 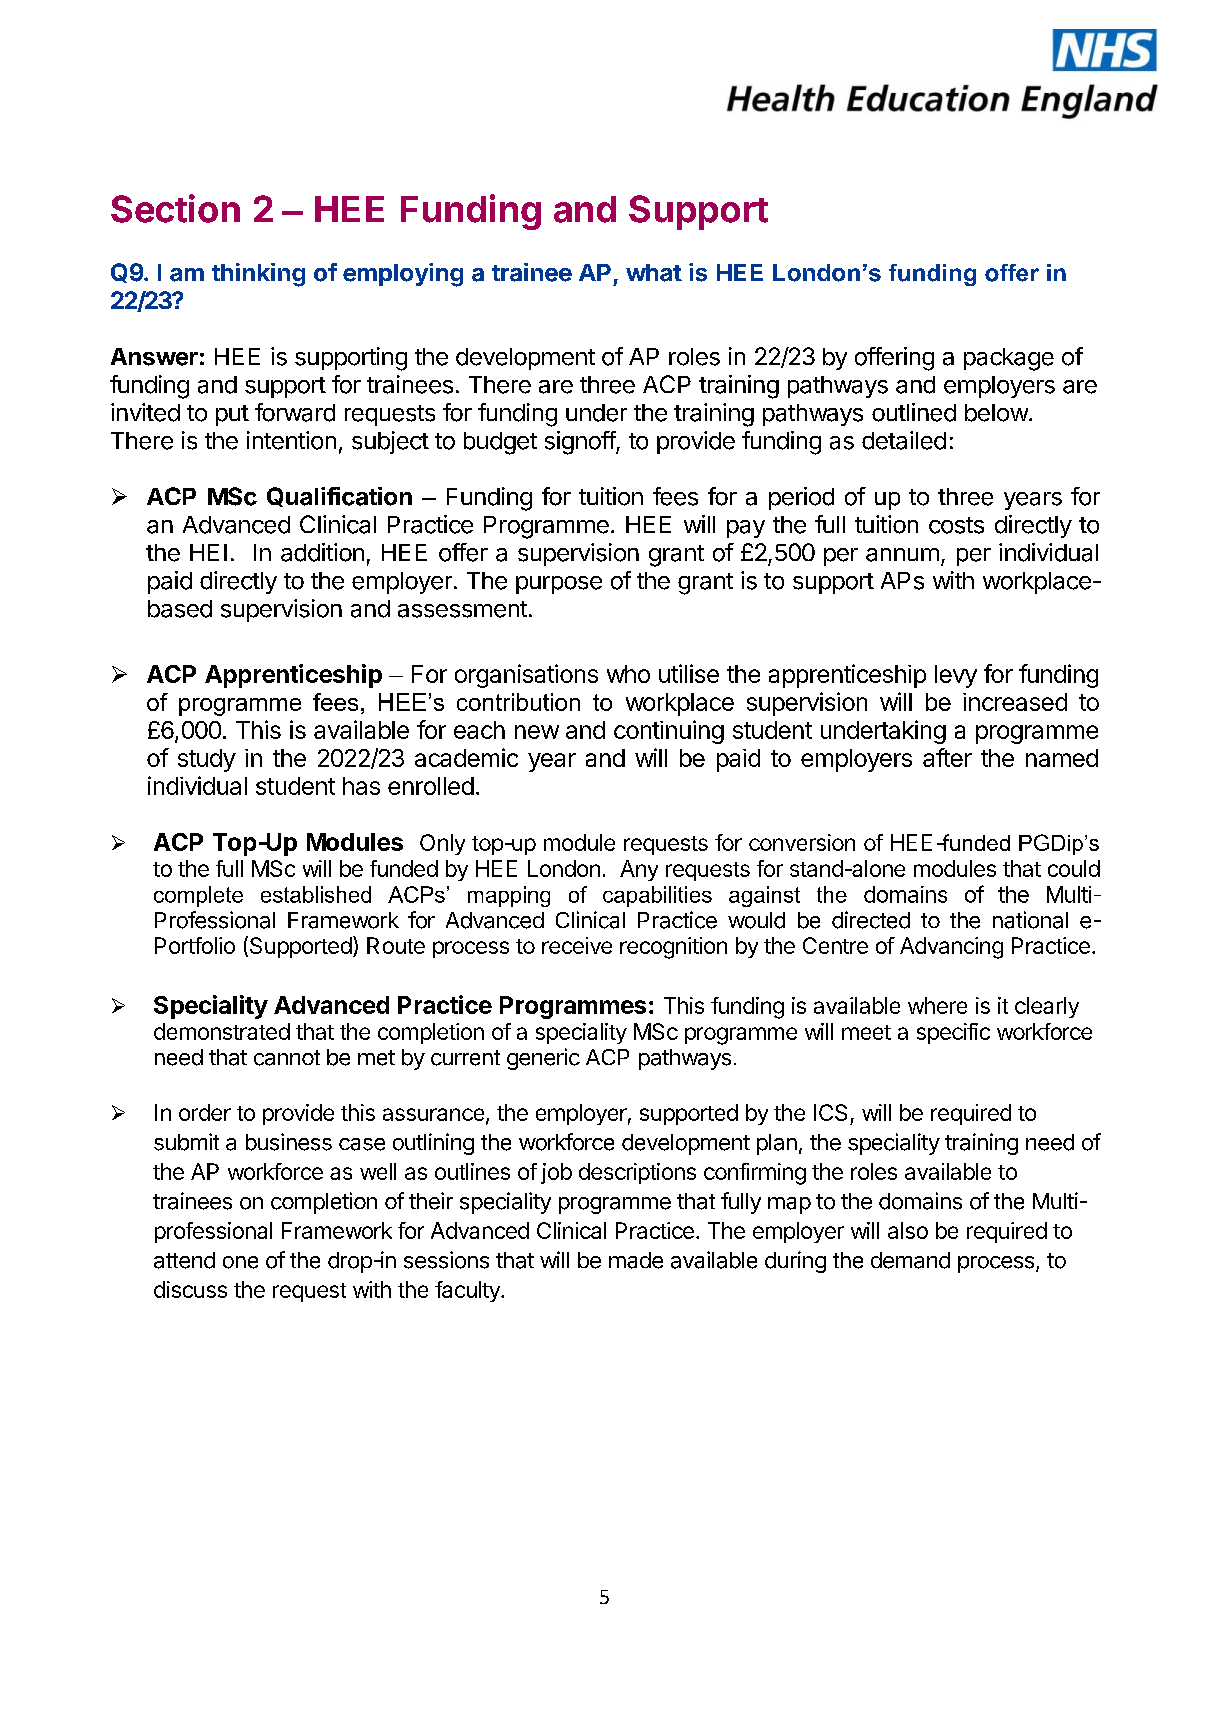 What do you see at coordinates (654, 273) in the screenshot?
I see `what` at bounding box center [654, 273].
